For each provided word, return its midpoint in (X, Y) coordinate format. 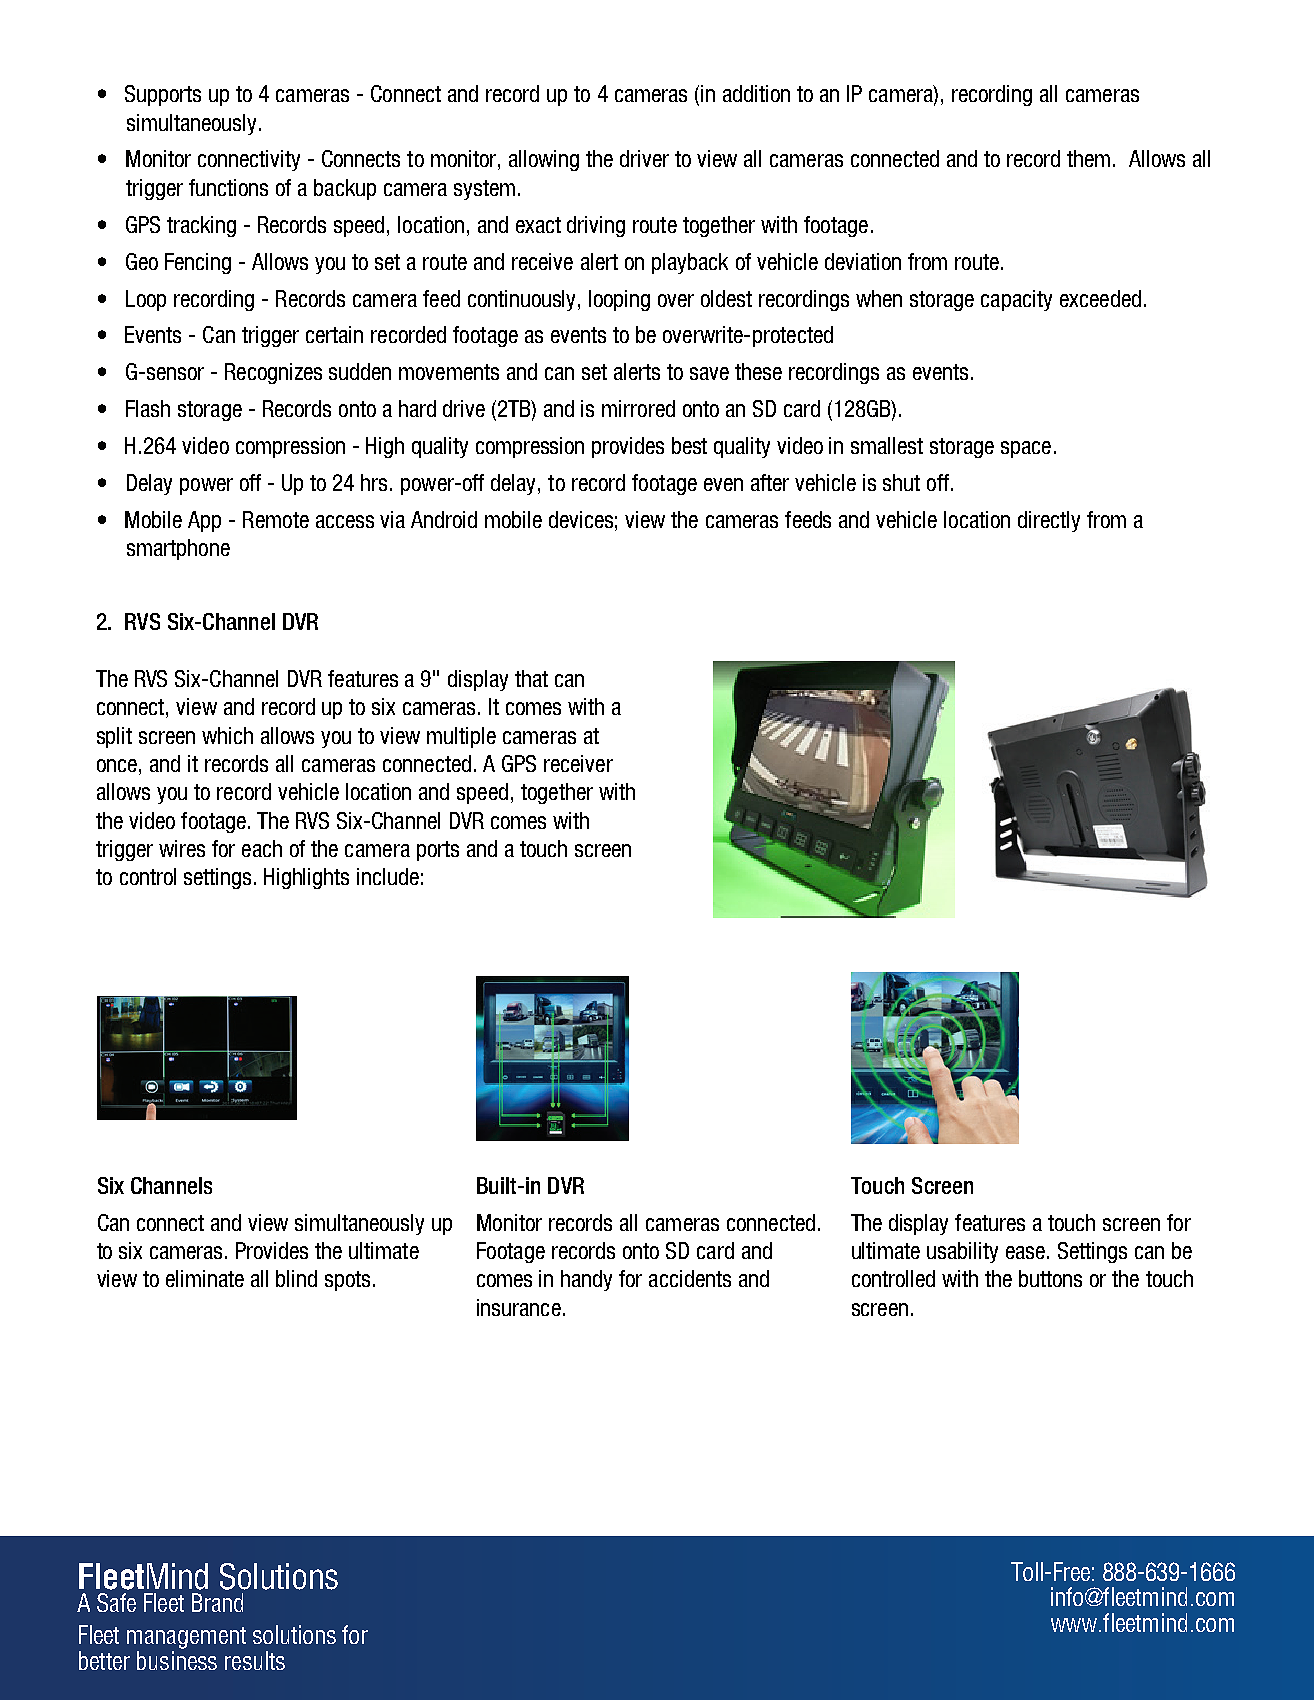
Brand (217, 1602)
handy (586, 1280)
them (1088, 158)
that (531, 678)
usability (962, 1252)
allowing (544, 160)
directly (1049, 521)
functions (228, 187)
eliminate (205, 1278)
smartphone (178, 549)
